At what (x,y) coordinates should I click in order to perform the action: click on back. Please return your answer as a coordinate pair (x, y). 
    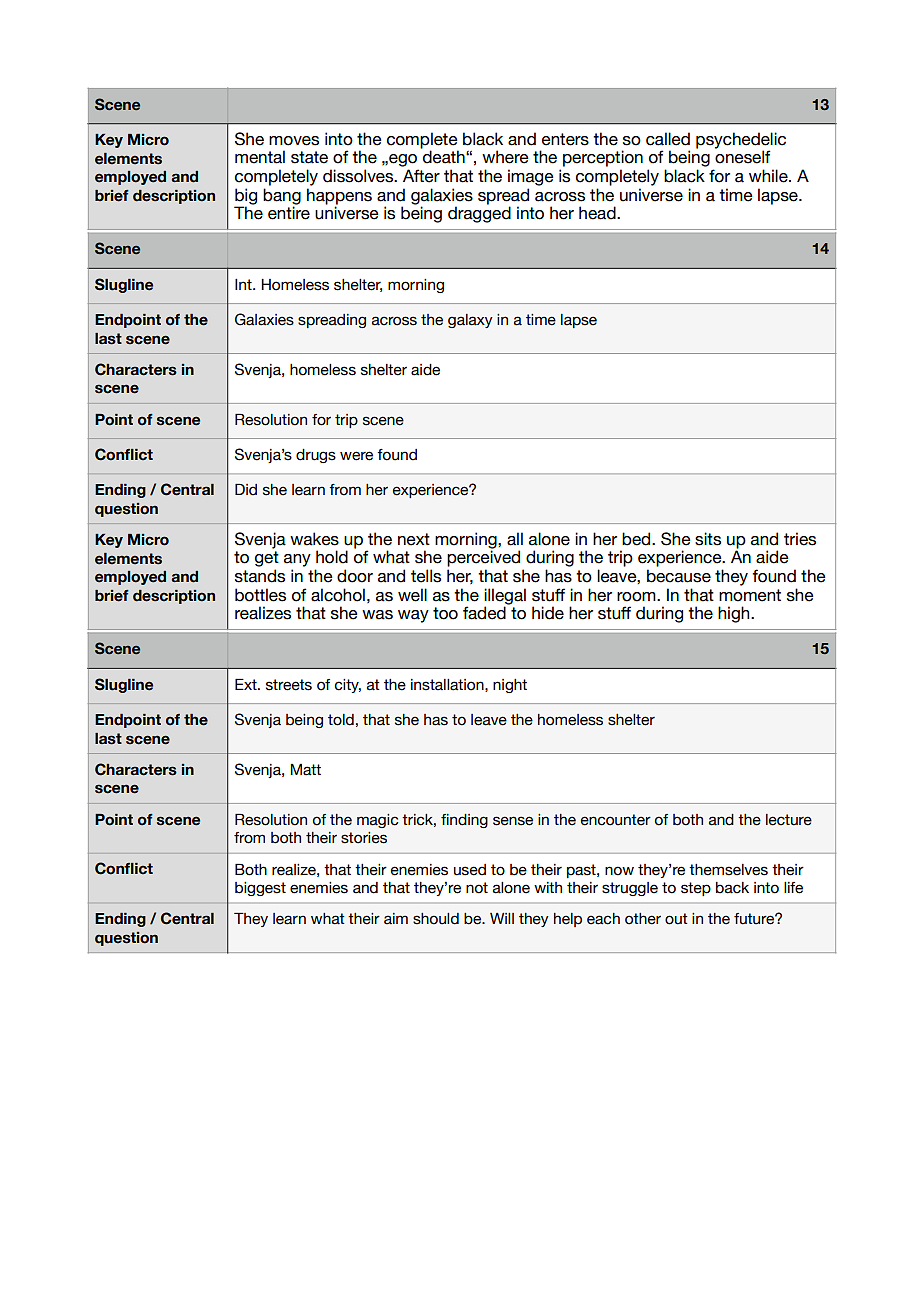
    Looking at the image, I should click on (732, 888).
